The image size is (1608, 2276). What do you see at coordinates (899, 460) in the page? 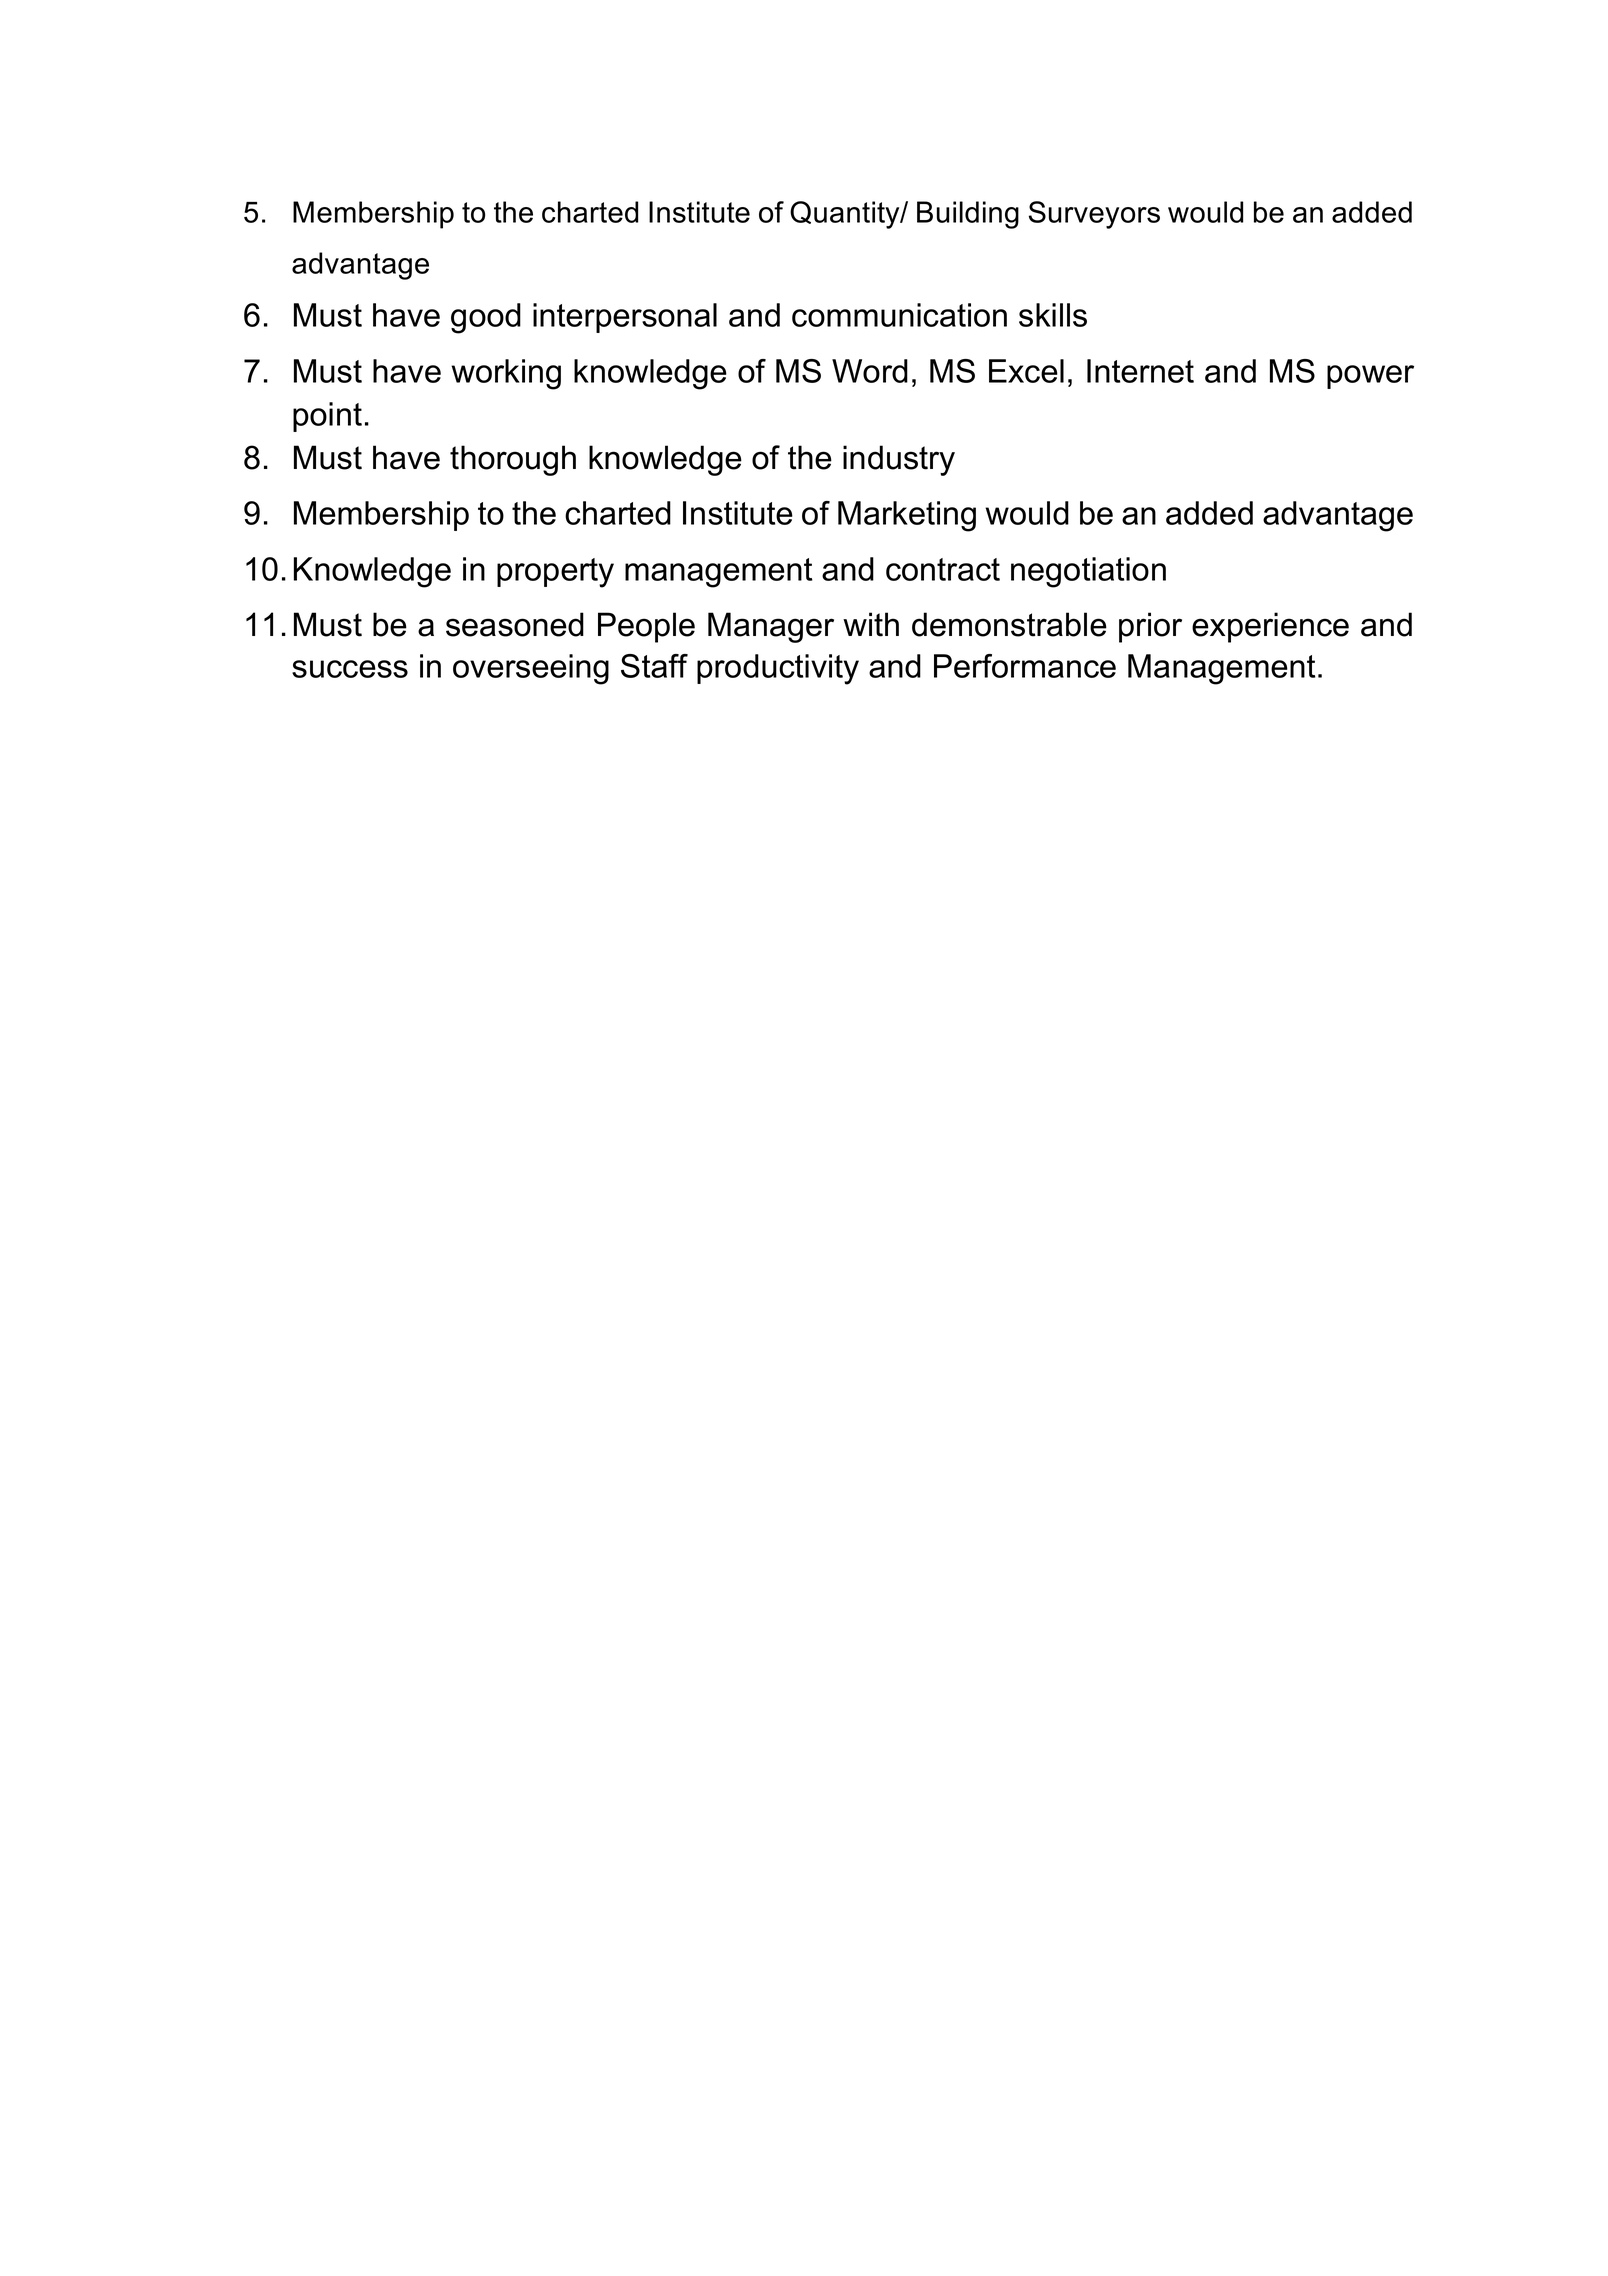
I see `industry` at bounding box center [899, 460].
